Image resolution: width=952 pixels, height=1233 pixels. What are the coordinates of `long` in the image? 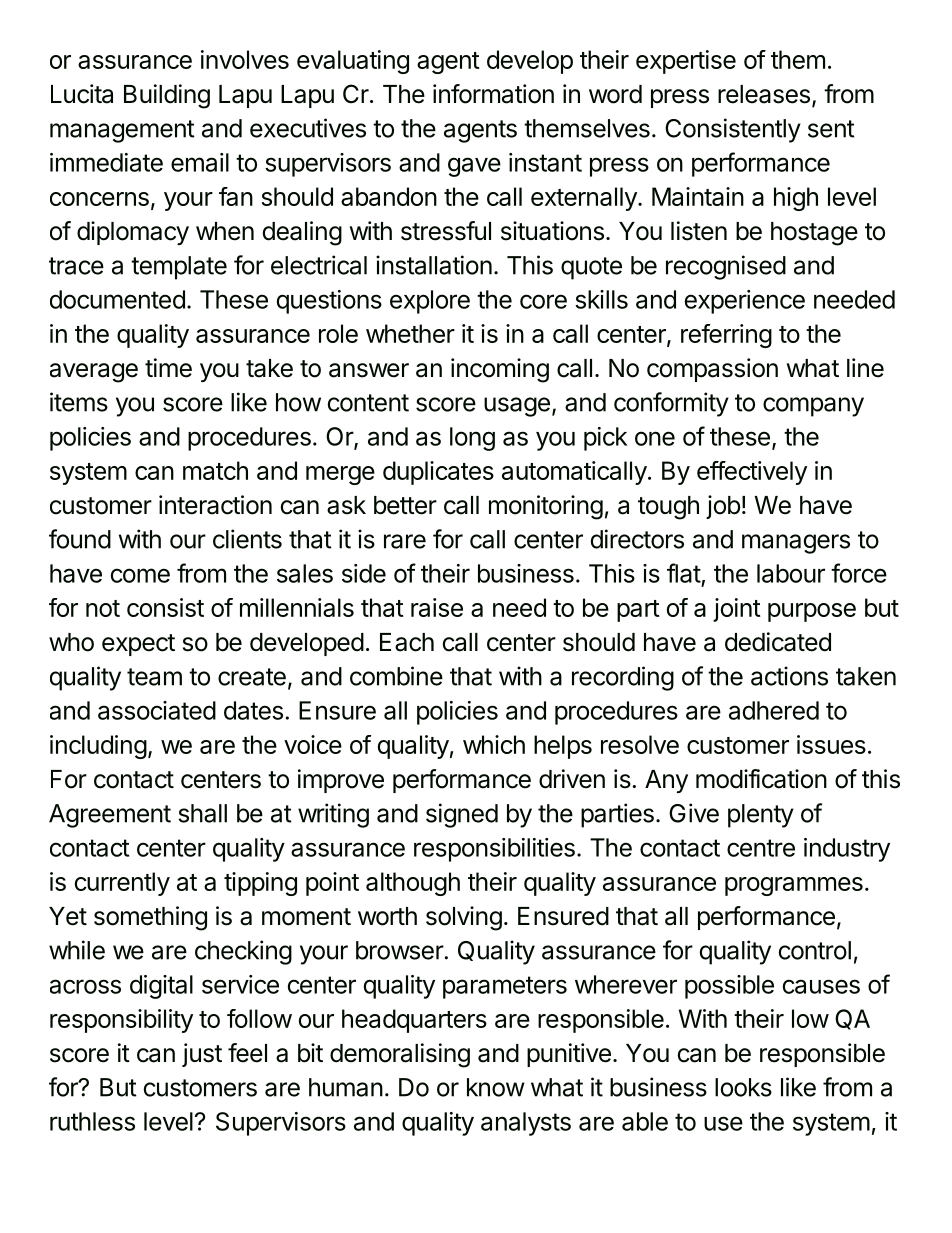 It's located at (472, 439).
